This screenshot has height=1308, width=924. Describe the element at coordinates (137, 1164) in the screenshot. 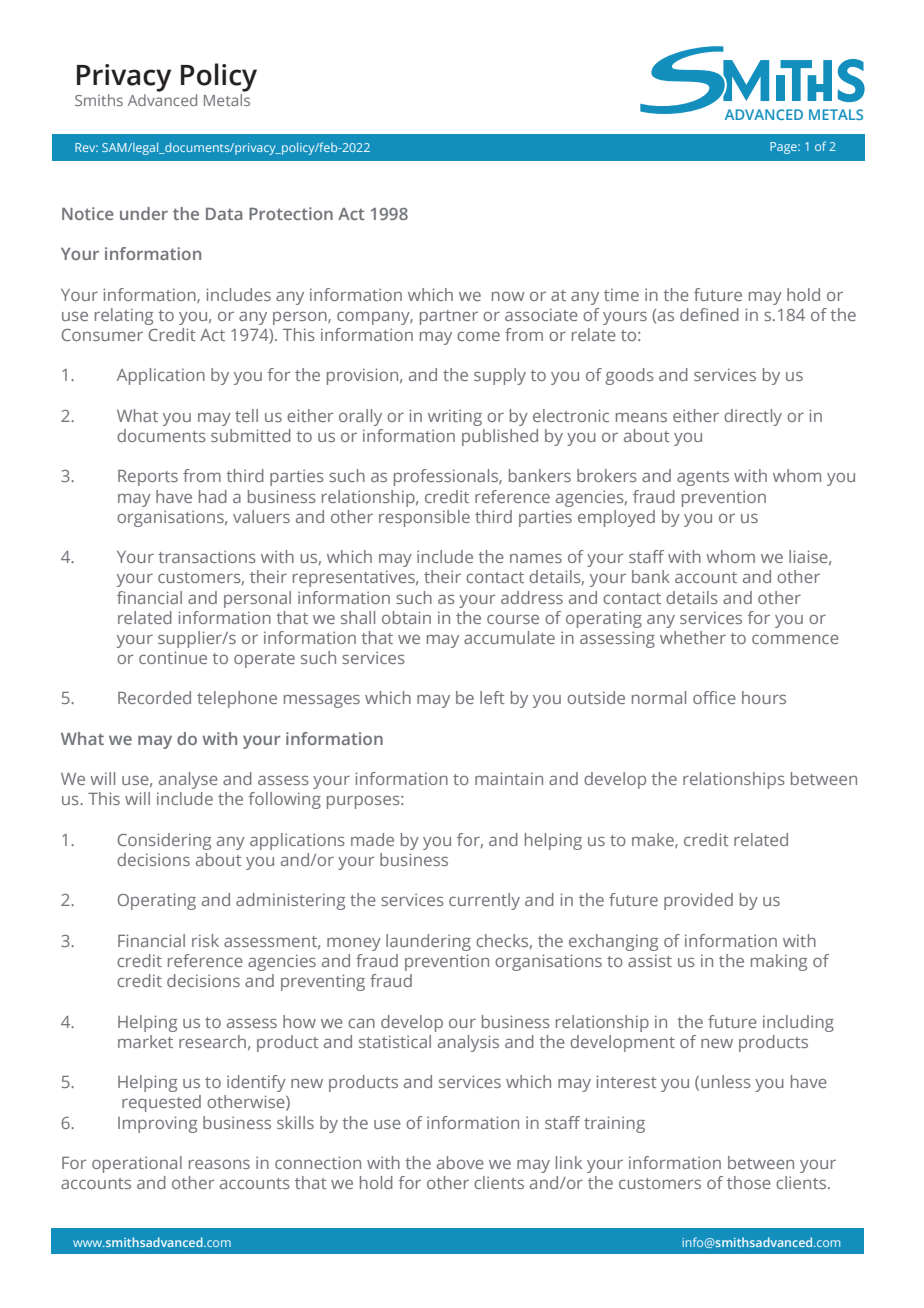

I see `operational` at that location.
